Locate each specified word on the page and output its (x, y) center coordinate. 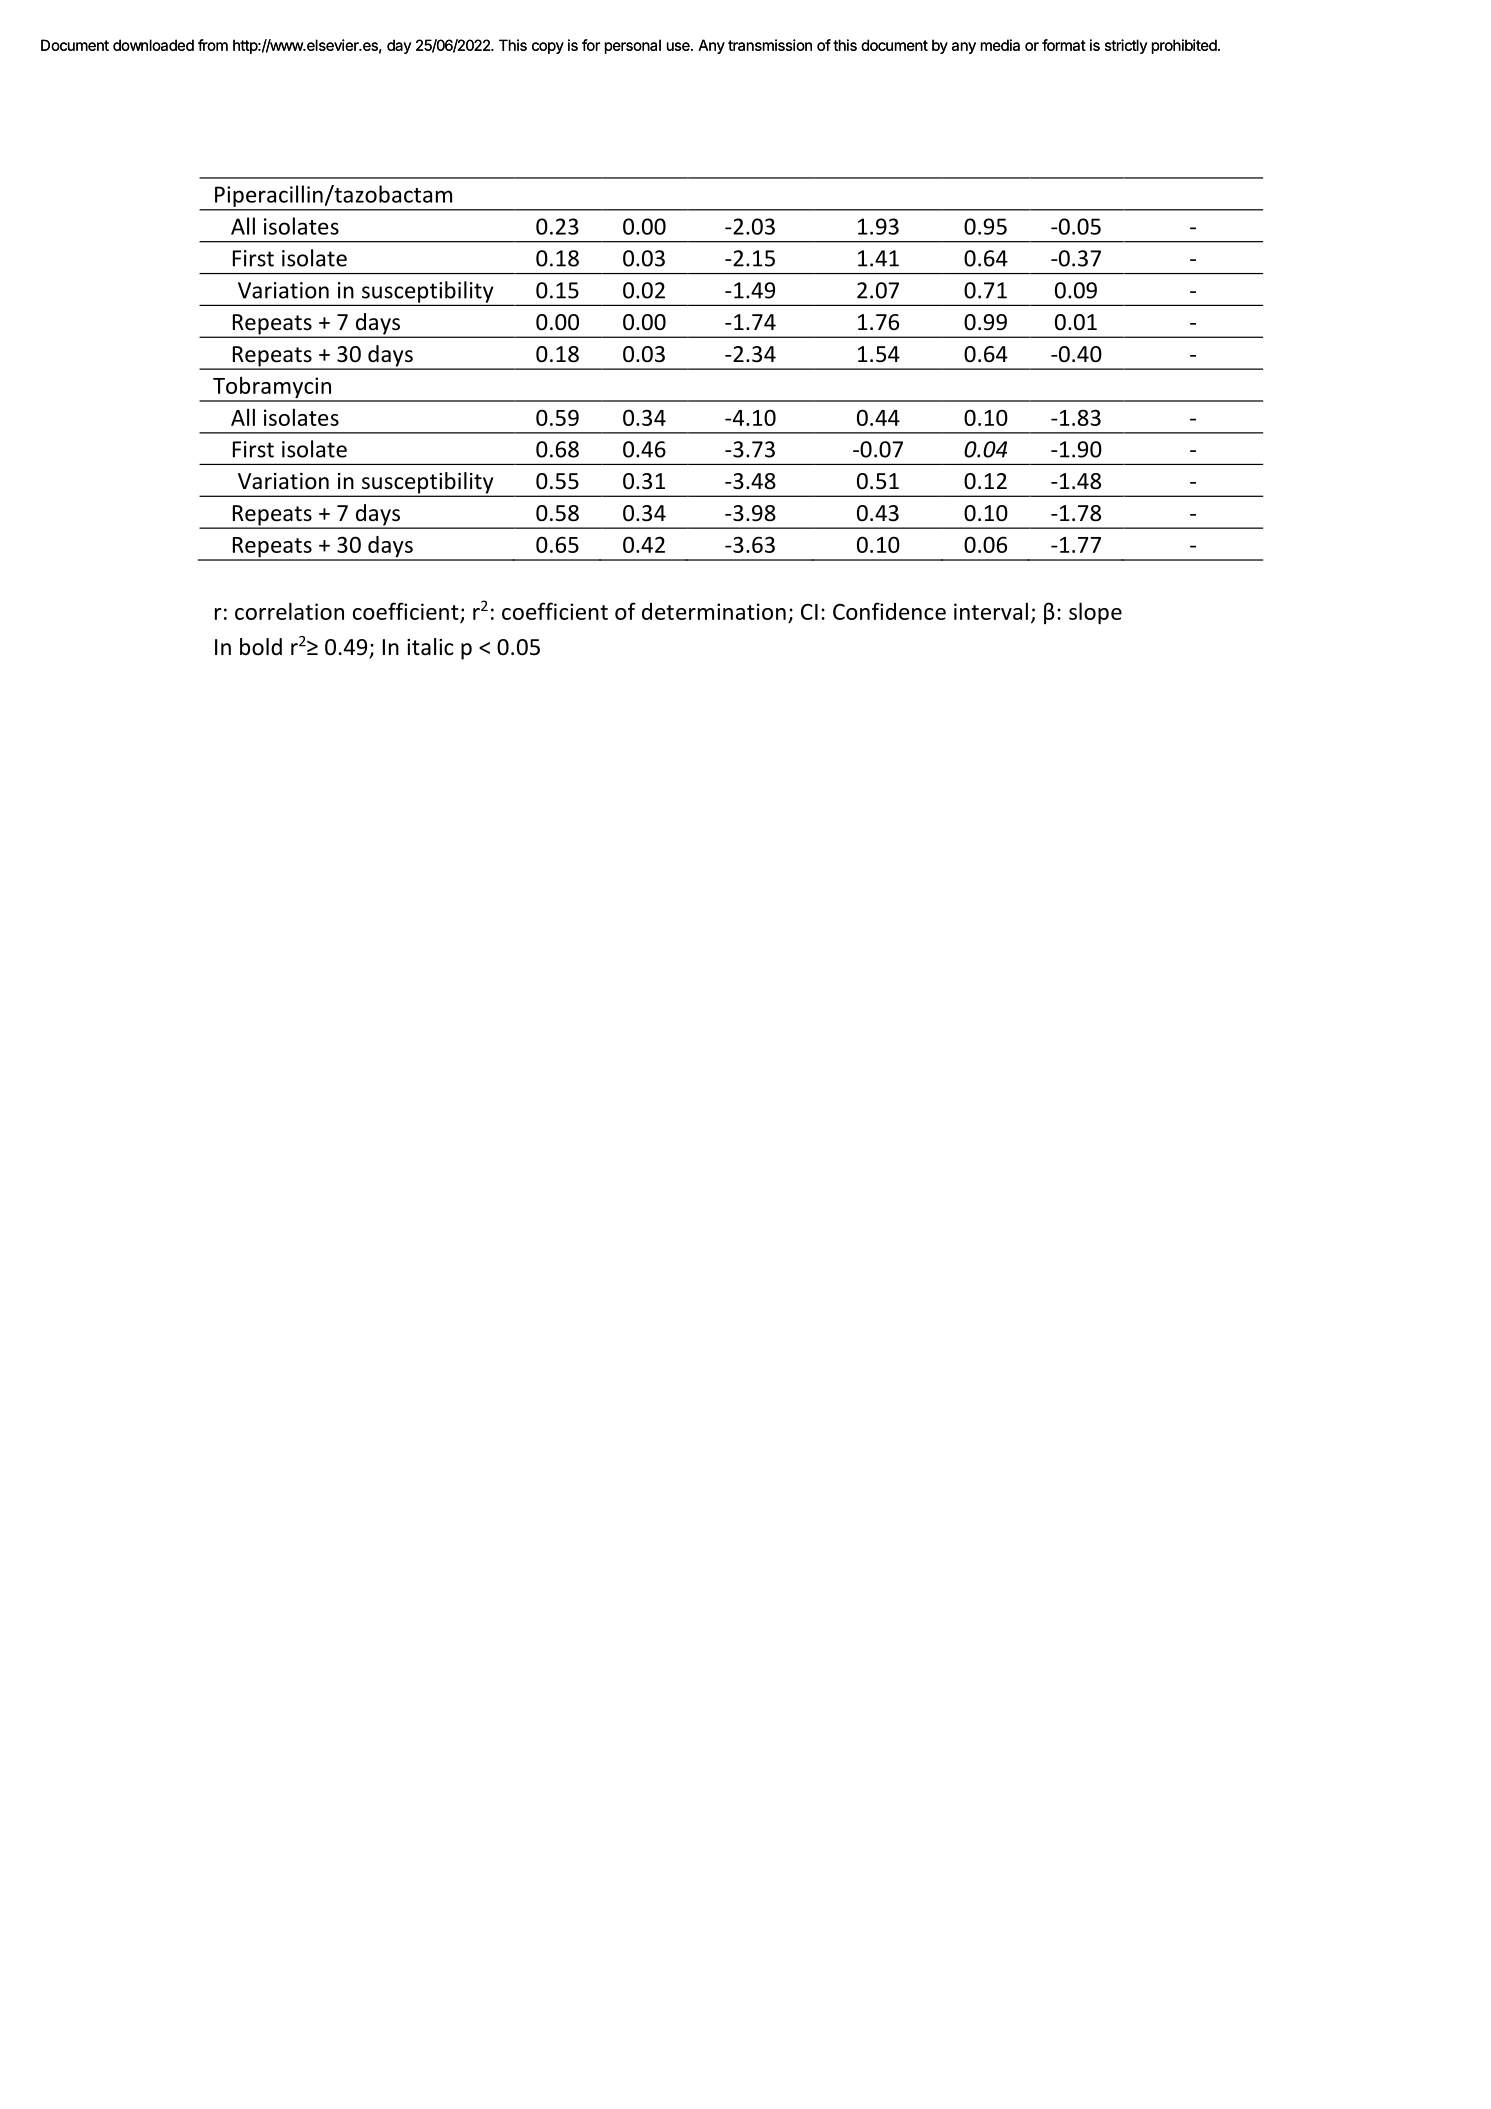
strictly (1126, 46)
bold (261, 647)
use (679, 46)
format (1064, 45)
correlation (289, 611)
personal (633, 46)
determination (714, 611)
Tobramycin (272, 389)
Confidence (889, 611)
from (213, 45)
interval (991, 611)
